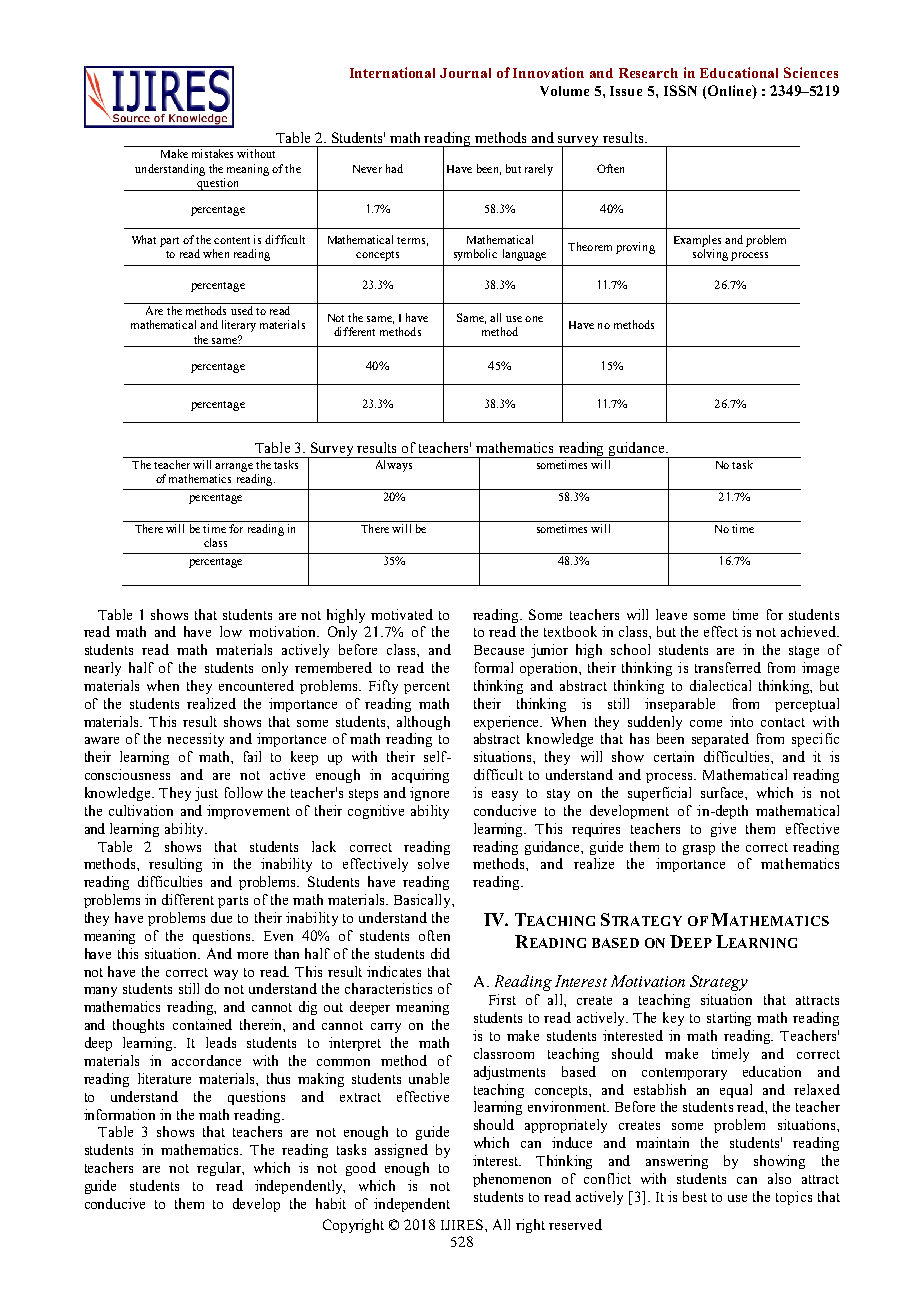 This document has height=1307, width=924. I want to click on phenomenon, so click(512, 1180).
